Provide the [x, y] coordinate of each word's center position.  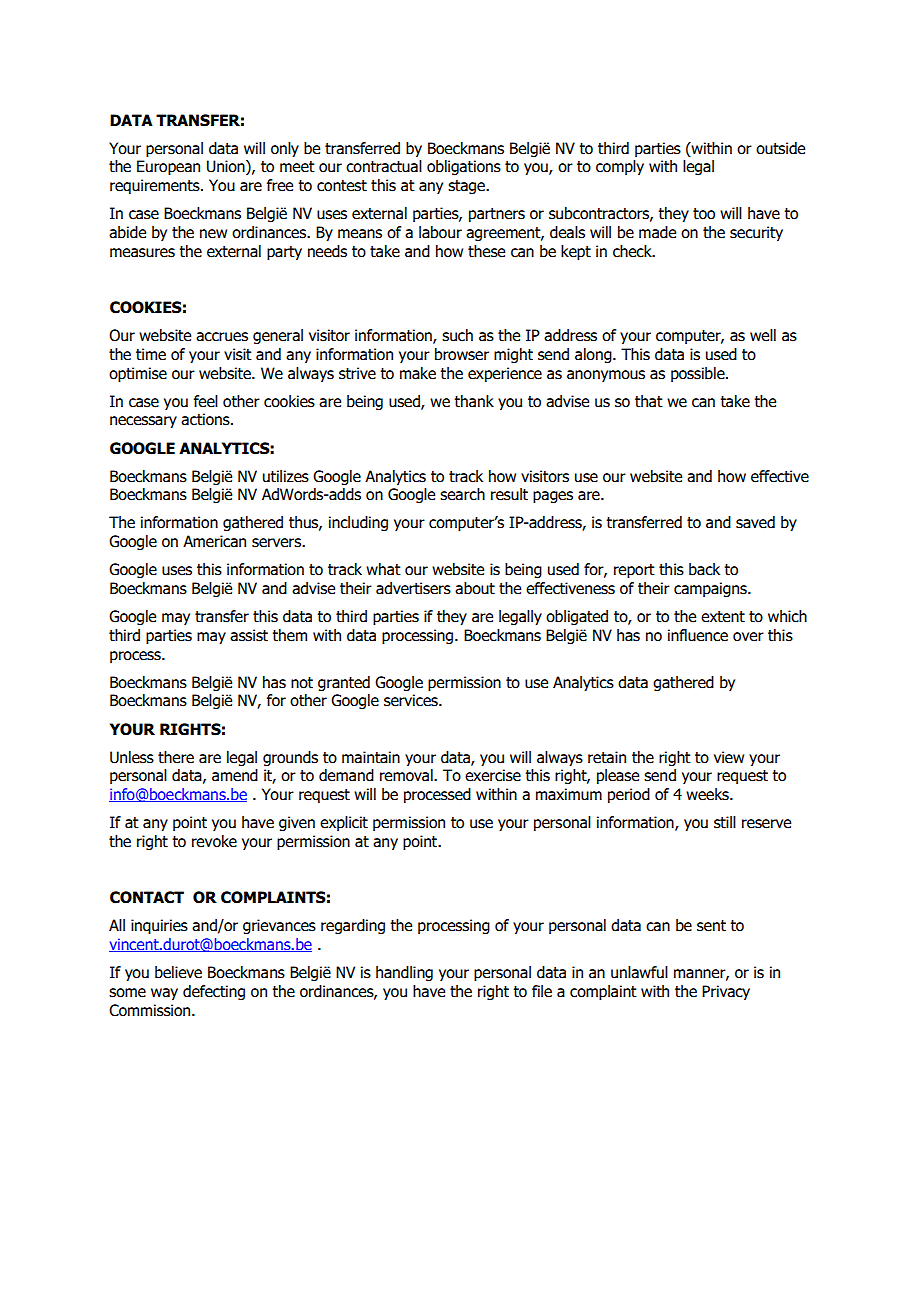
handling [404, 973]
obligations [464, 167]
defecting [214, 992]
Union [227, 167]
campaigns [711, 589]
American [214, 541]
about [475, 588]
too [704, 214]
